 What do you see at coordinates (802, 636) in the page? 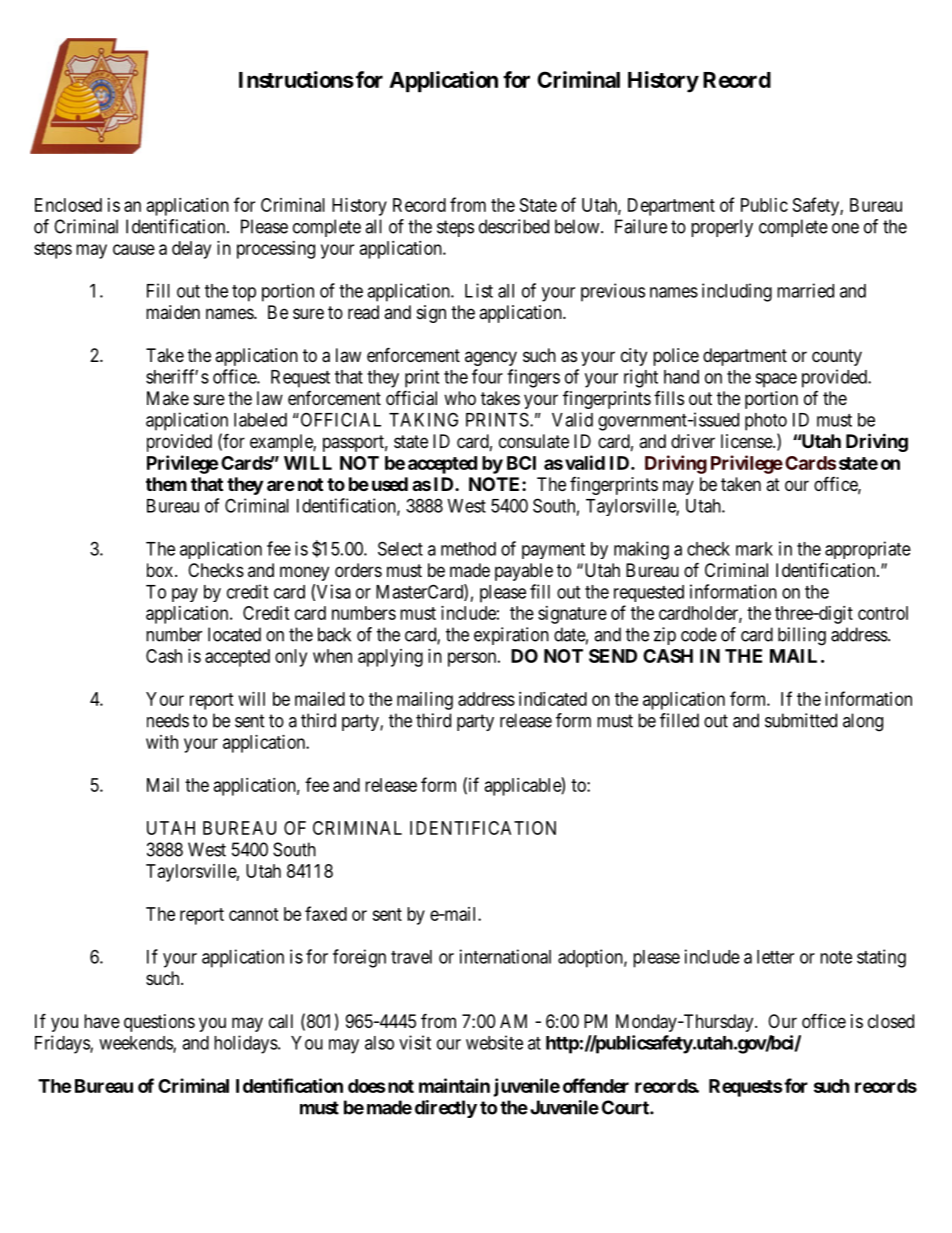
I see `billing` at bounding box center [802, 636].
